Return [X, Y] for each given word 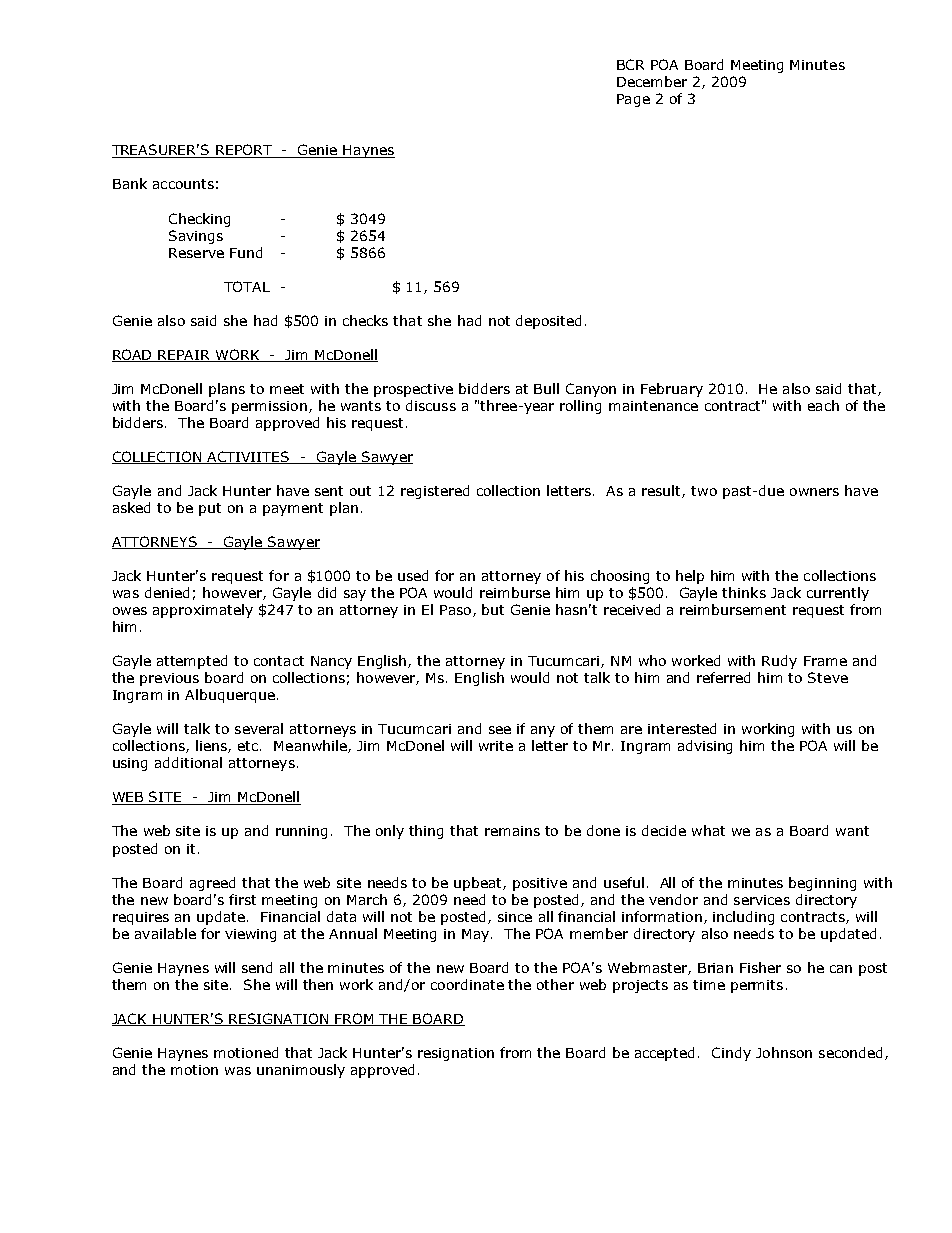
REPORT [244, 151]
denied [167, 592]
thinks [744, 592]
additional [188, 762]
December [652, 81]
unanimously [301, 1071]
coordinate [467, 984]
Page [633, 100]
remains [512, 831]
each [823, 405]
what [708, 830]
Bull [546, 388]
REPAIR [185, 356]
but [493, 609]
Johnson [784, 1052]
